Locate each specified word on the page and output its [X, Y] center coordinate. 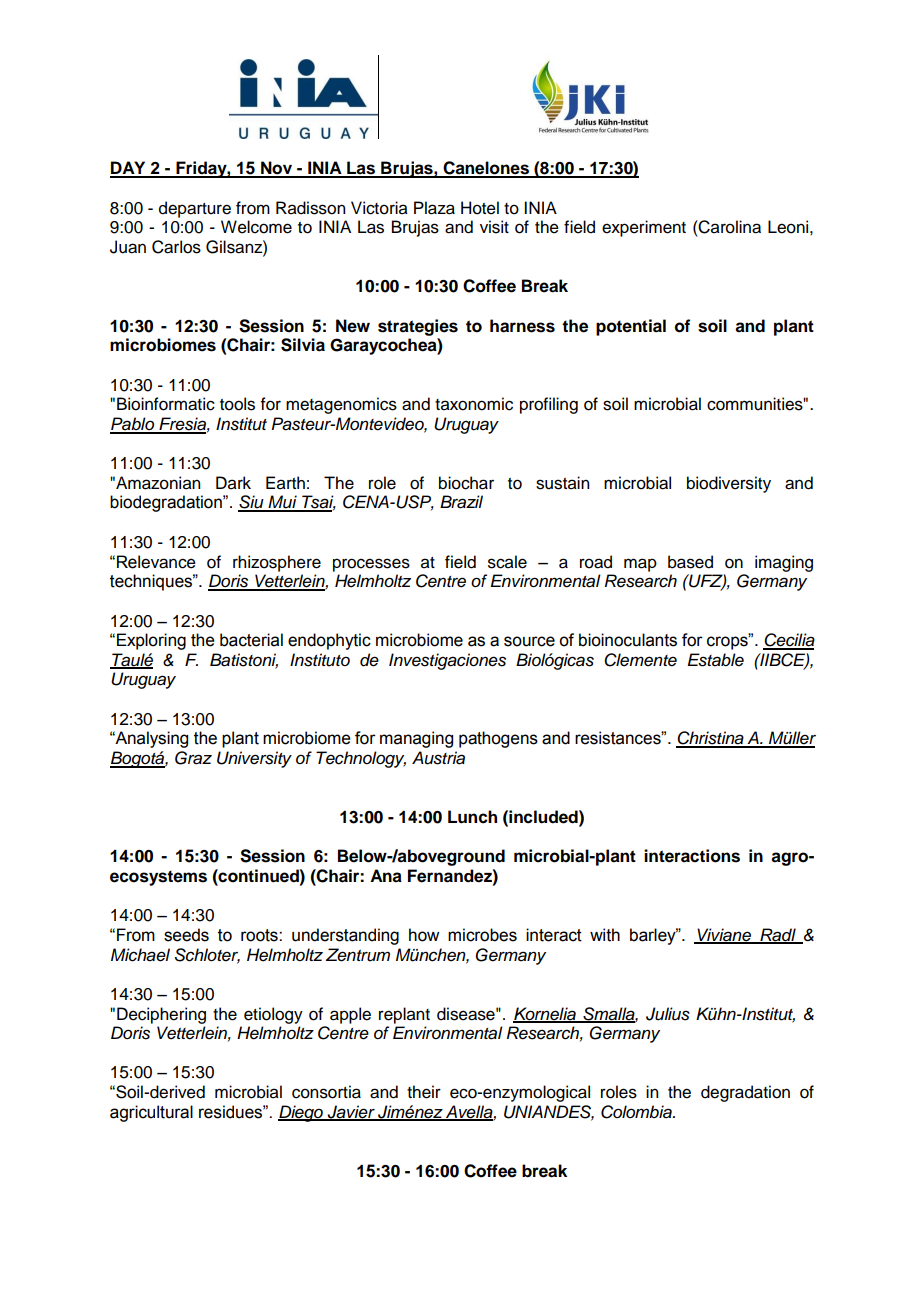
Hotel [480, 208]
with [605, 935]
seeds [186, 935]
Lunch [472, 817]
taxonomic [474, 404]
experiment [644, 228]
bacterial [251, 640]
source [529, 641]
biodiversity [729, 484]
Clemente [640, 660]
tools [237, 404]
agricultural [151, 1113]
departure [195, 209]
